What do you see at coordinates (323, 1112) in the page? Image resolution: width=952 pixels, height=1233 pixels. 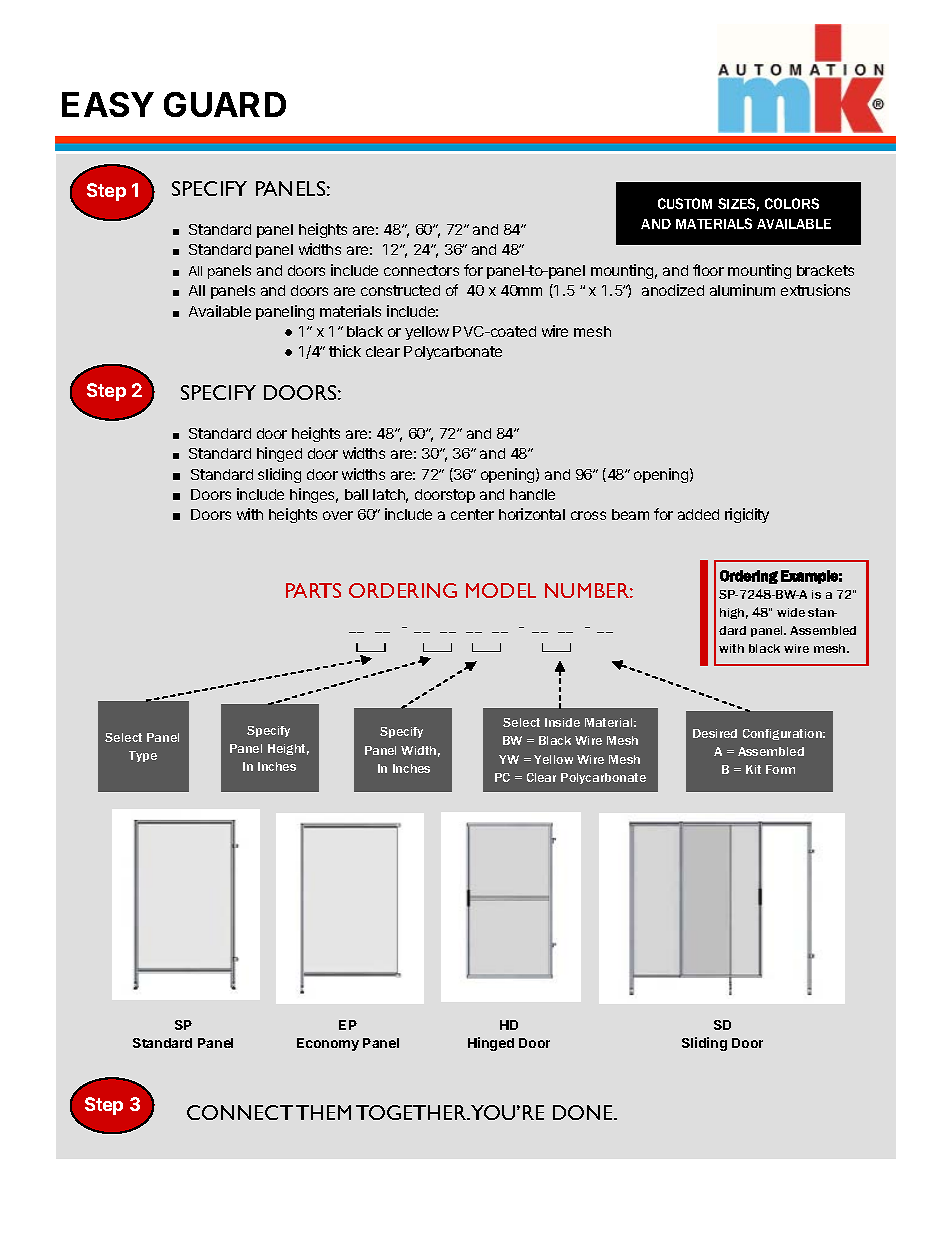 I see `THEM` at bounding box center [323, 1112].
